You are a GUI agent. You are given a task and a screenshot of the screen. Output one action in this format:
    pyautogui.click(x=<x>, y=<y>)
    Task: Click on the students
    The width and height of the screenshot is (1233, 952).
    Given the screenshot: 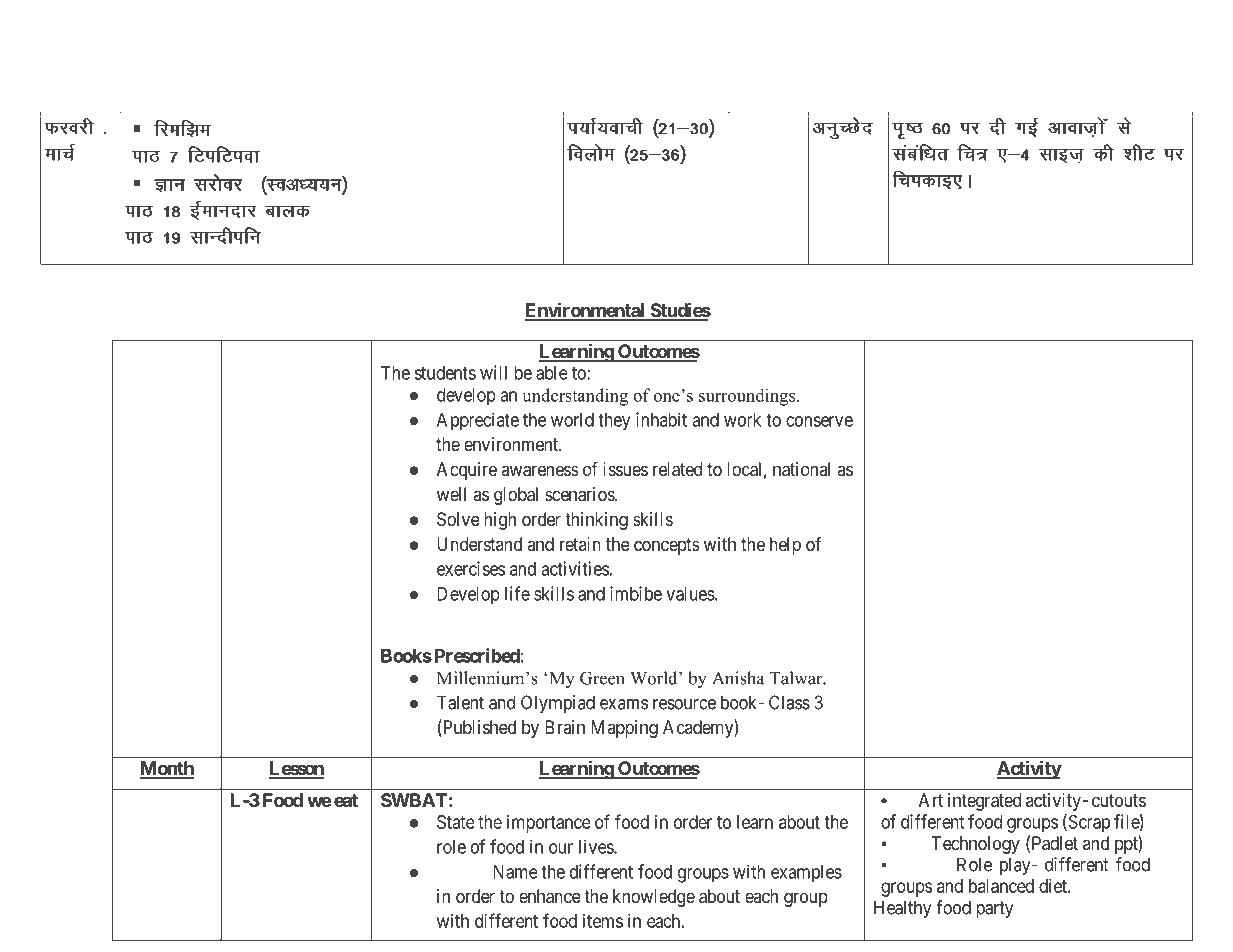 What is the action you would take?
    pyautogui.click(x=445, y=373)
